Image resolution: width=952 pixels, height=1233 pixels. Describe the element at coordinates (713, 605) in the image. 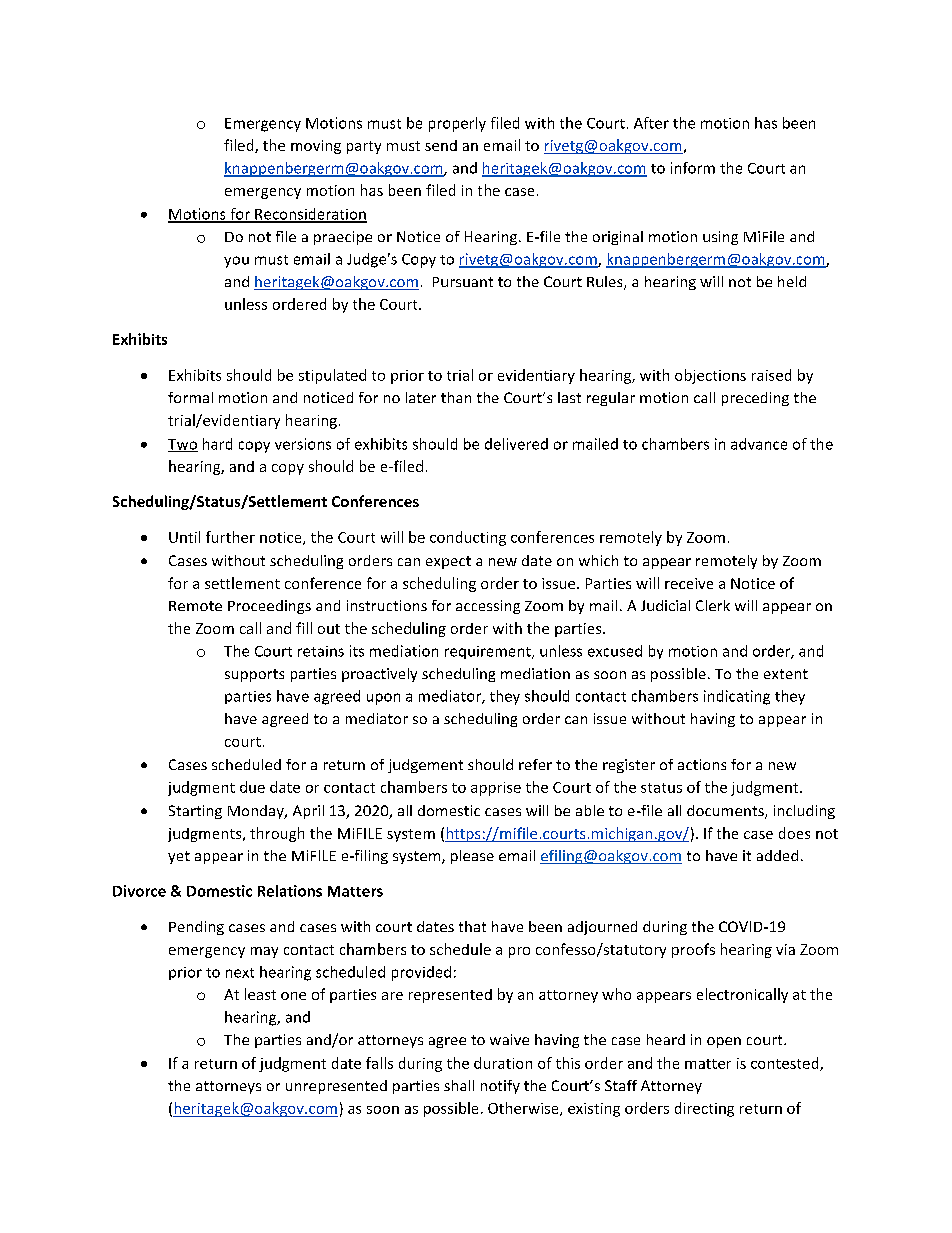

I see `Clerk` at that location.
